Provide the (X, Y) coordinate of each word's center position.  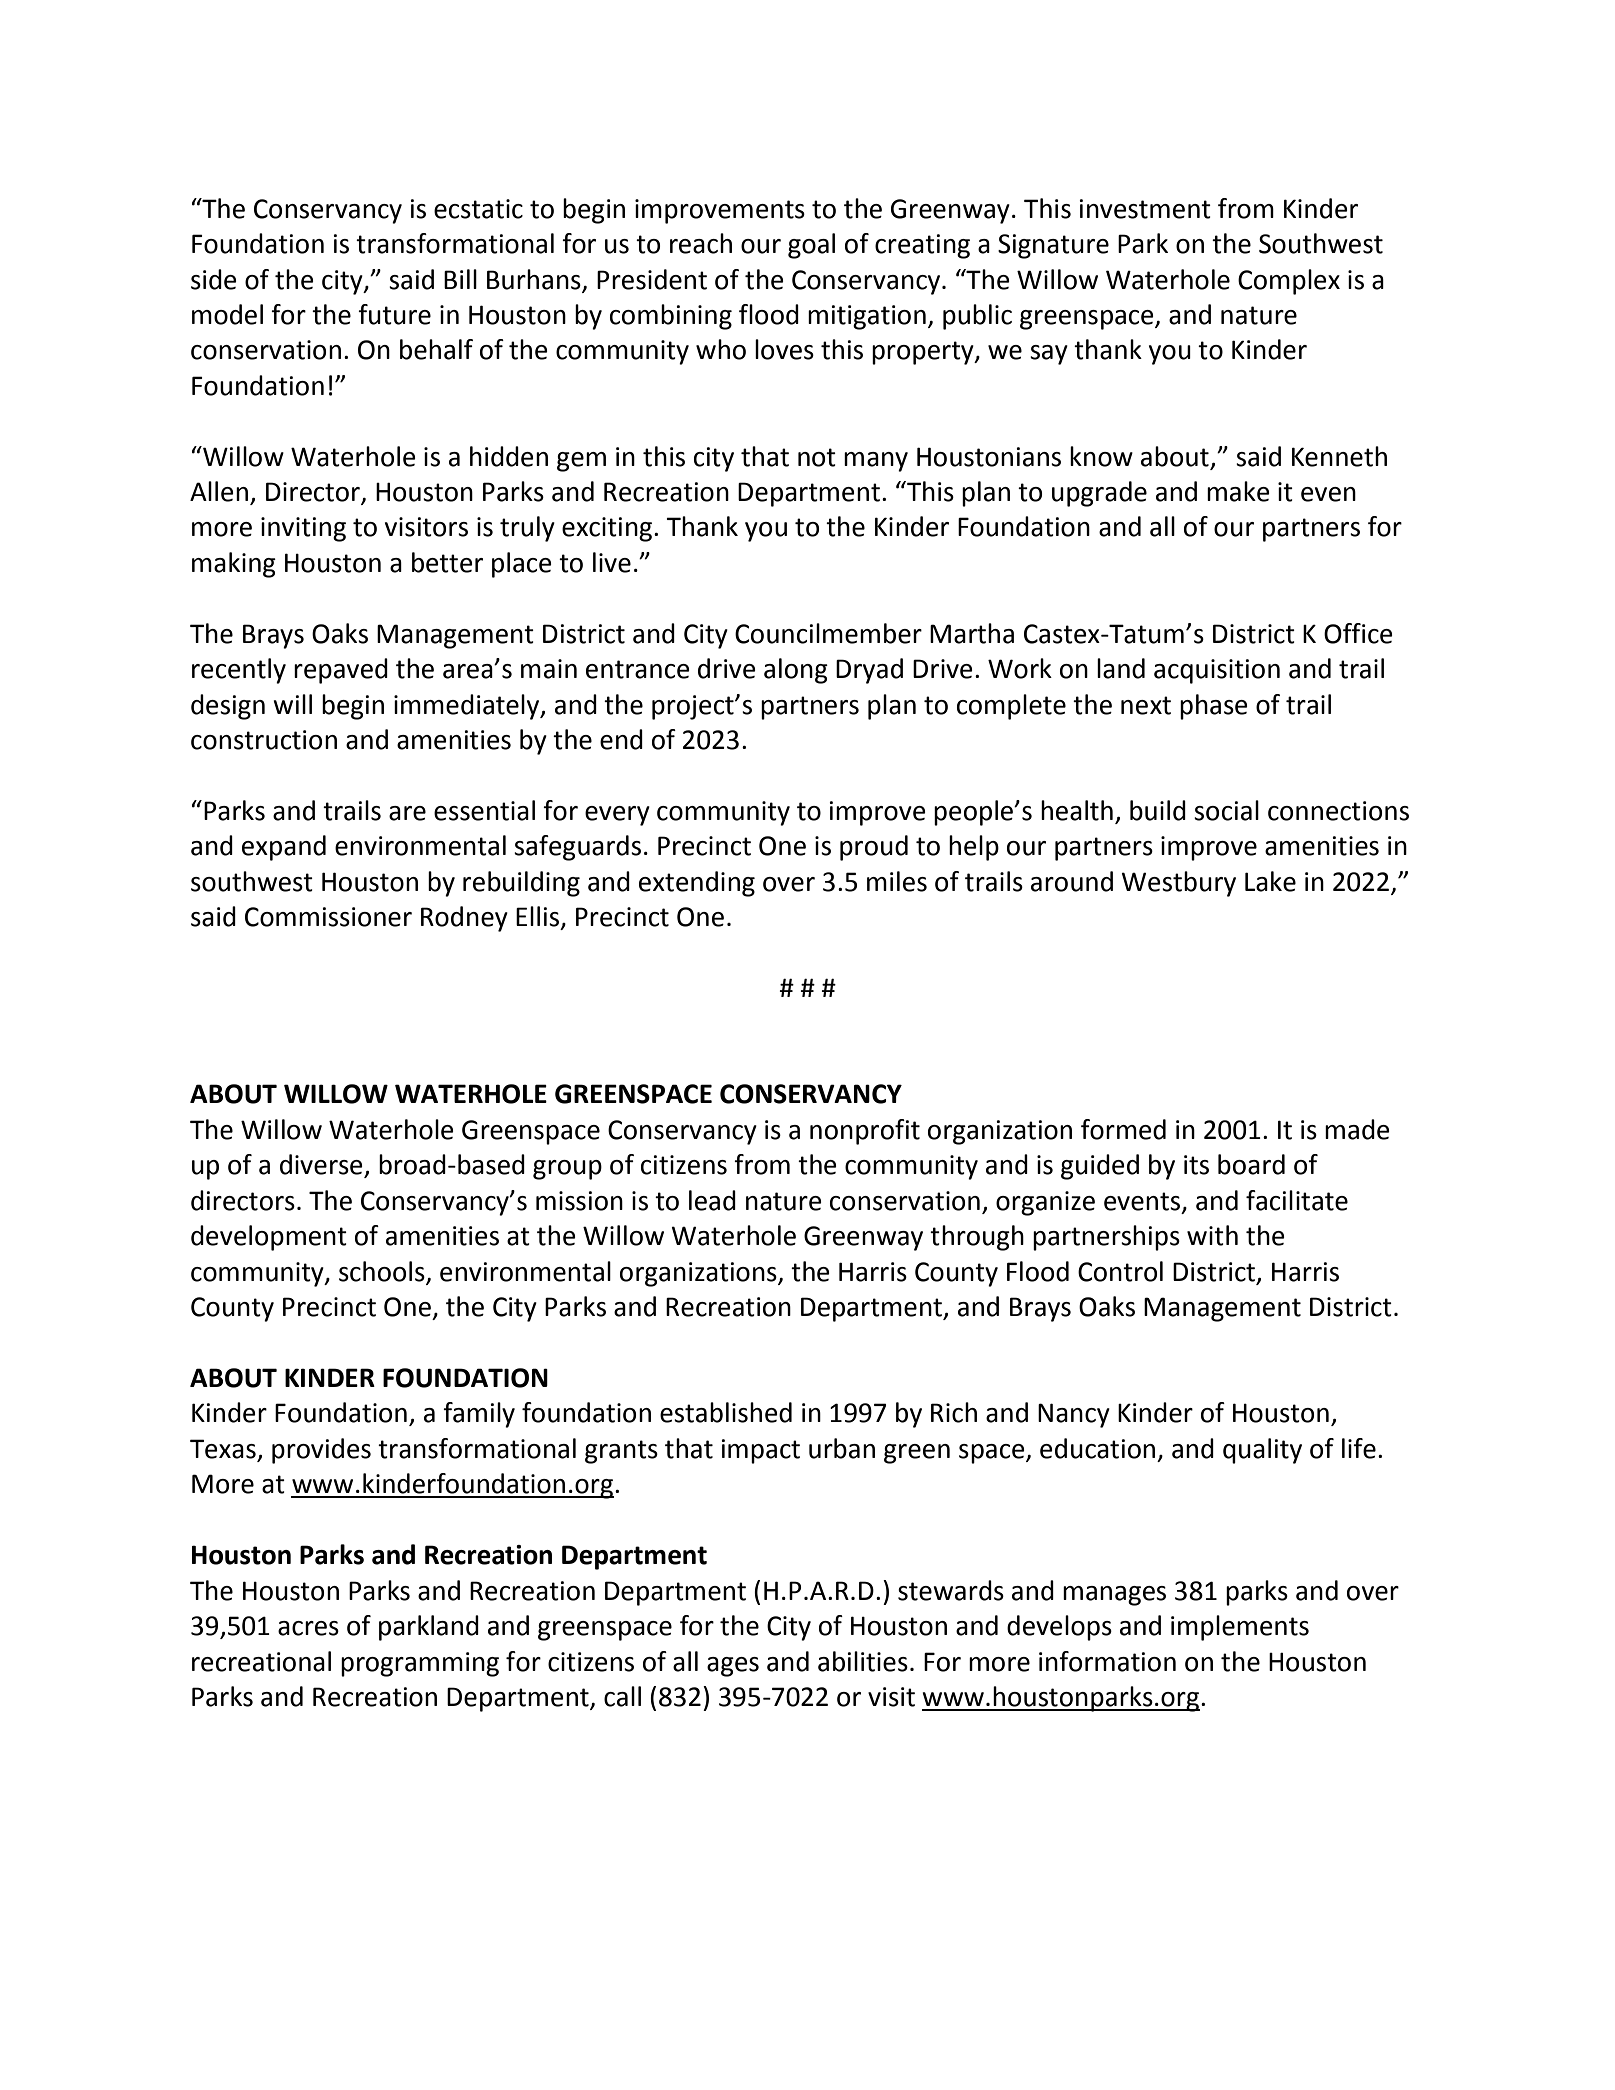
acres (308, 1628)
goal (811, 246)
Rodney (464, 919)
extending (697, 884)
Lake (1270, 881)
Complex (1289, 282)
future (394, 314)
